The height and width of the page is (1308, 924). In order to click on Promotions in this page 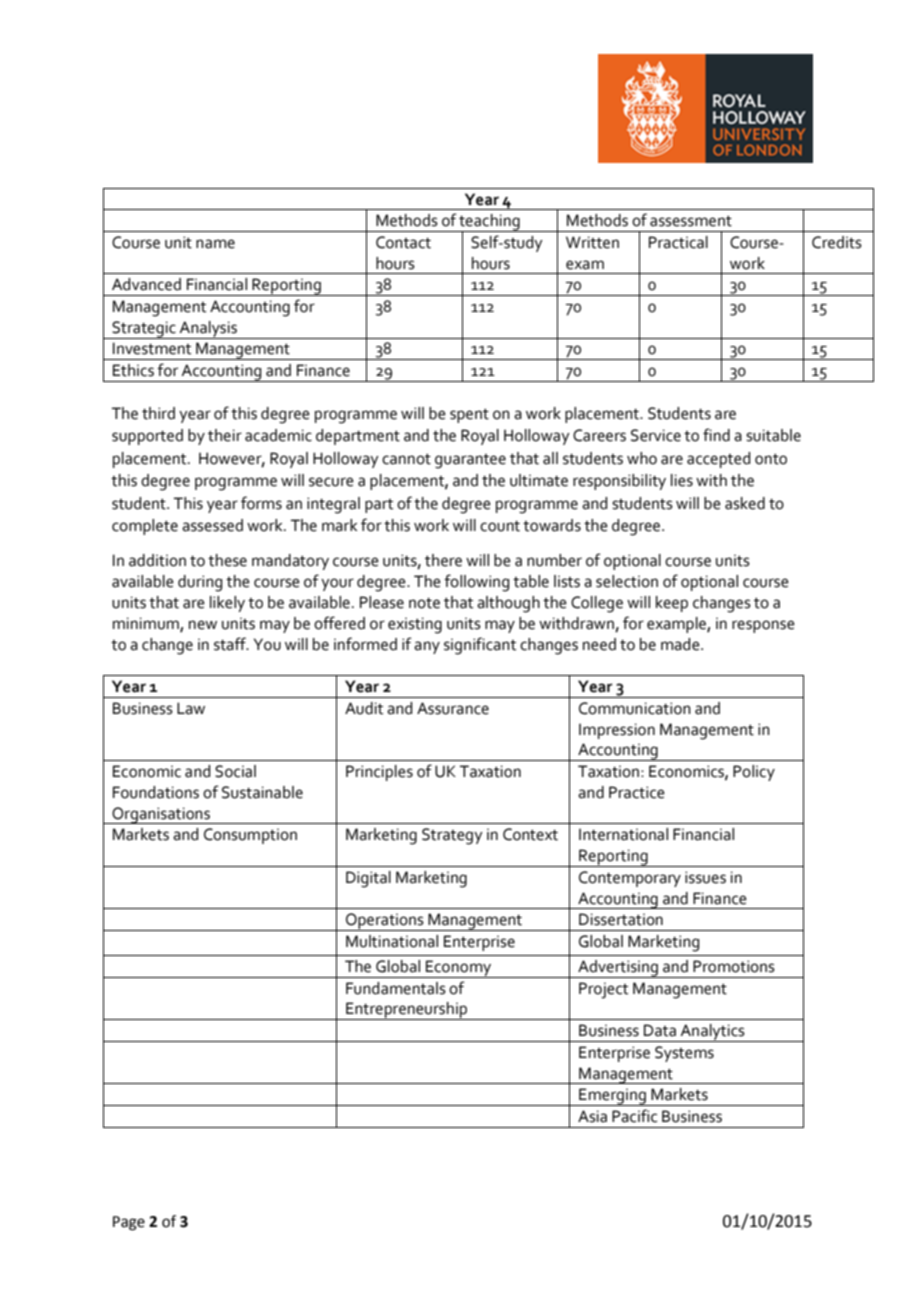, I will do `click(734, 966)`.
